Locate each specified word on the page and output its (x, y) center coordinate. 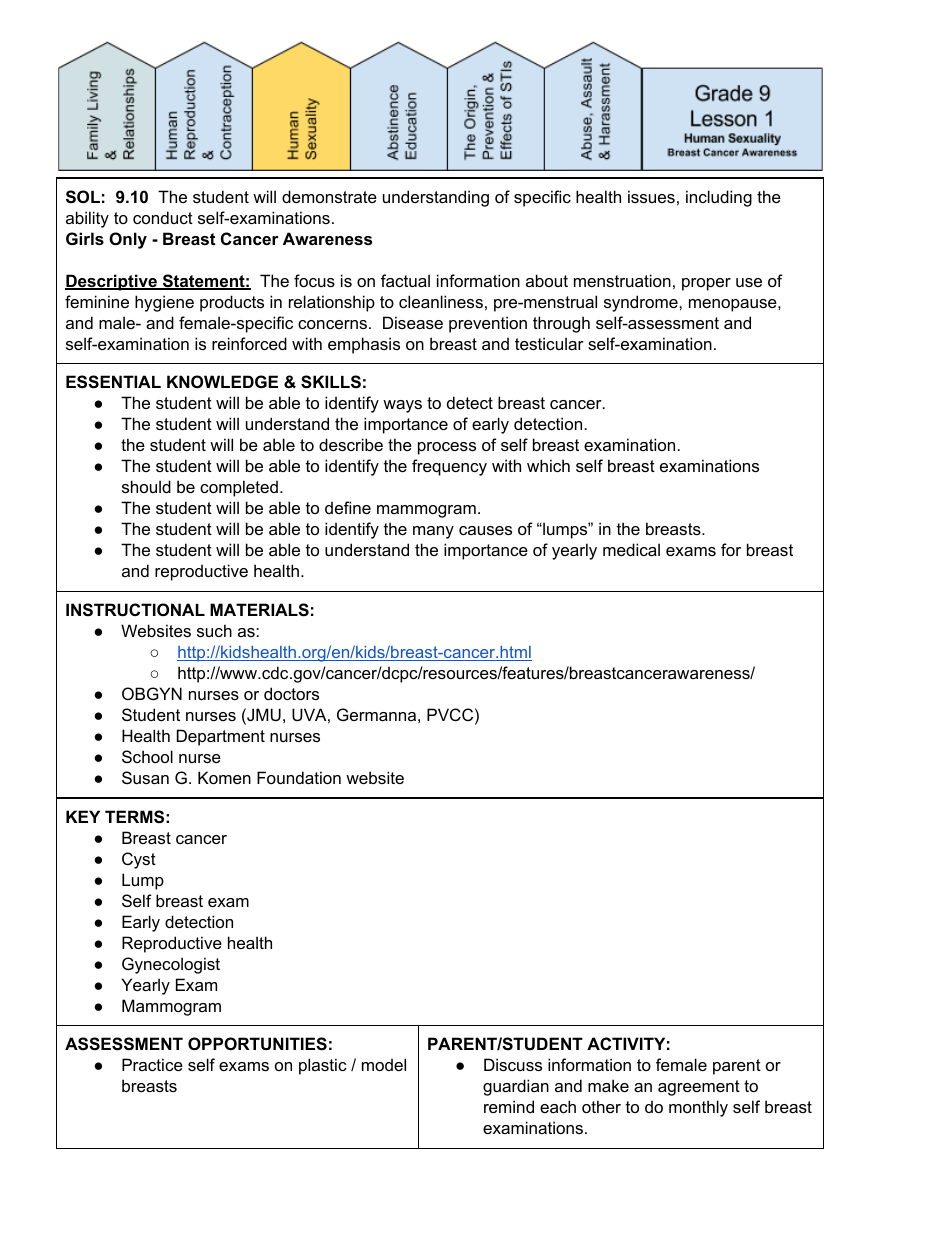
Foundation (299, 777)
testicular (549, 343)
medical (631, 549)
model (384, 1064)
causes (485, 530)
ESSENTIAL (113, 382)
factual (405, 280)
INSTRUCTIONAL (135, 610)
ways (402, 406)
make (608, 1085)
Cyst (139, 860)
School (147, 756)
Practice (152, 1064)
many (433, 532)
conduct (163, 217)
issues (651, 196)
